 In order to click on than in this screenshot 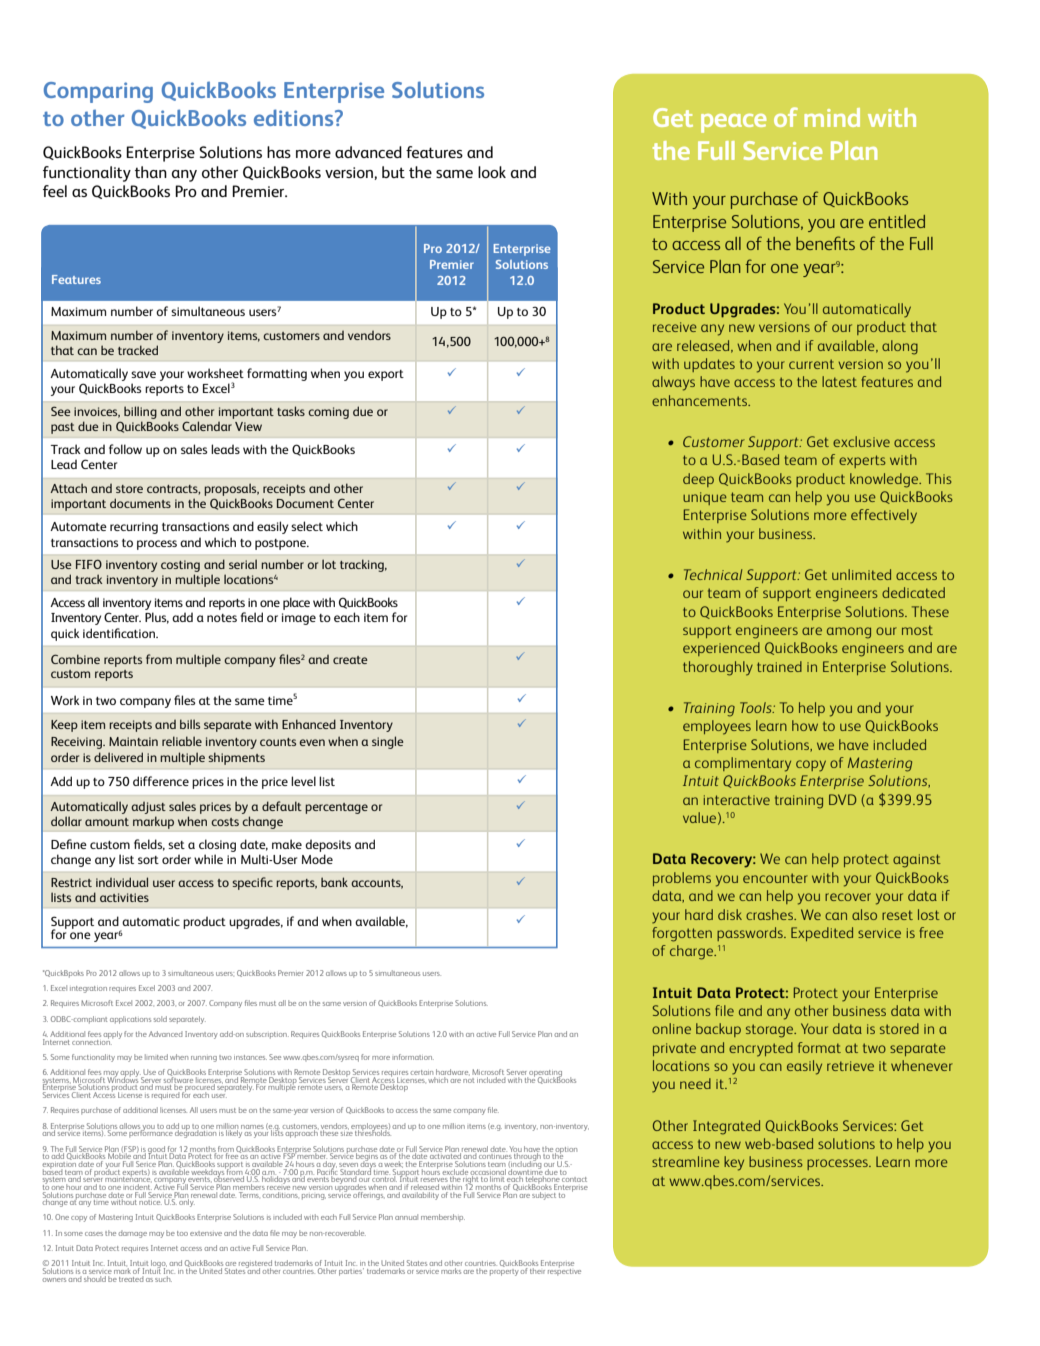, I will do `click(151, 172)`.
